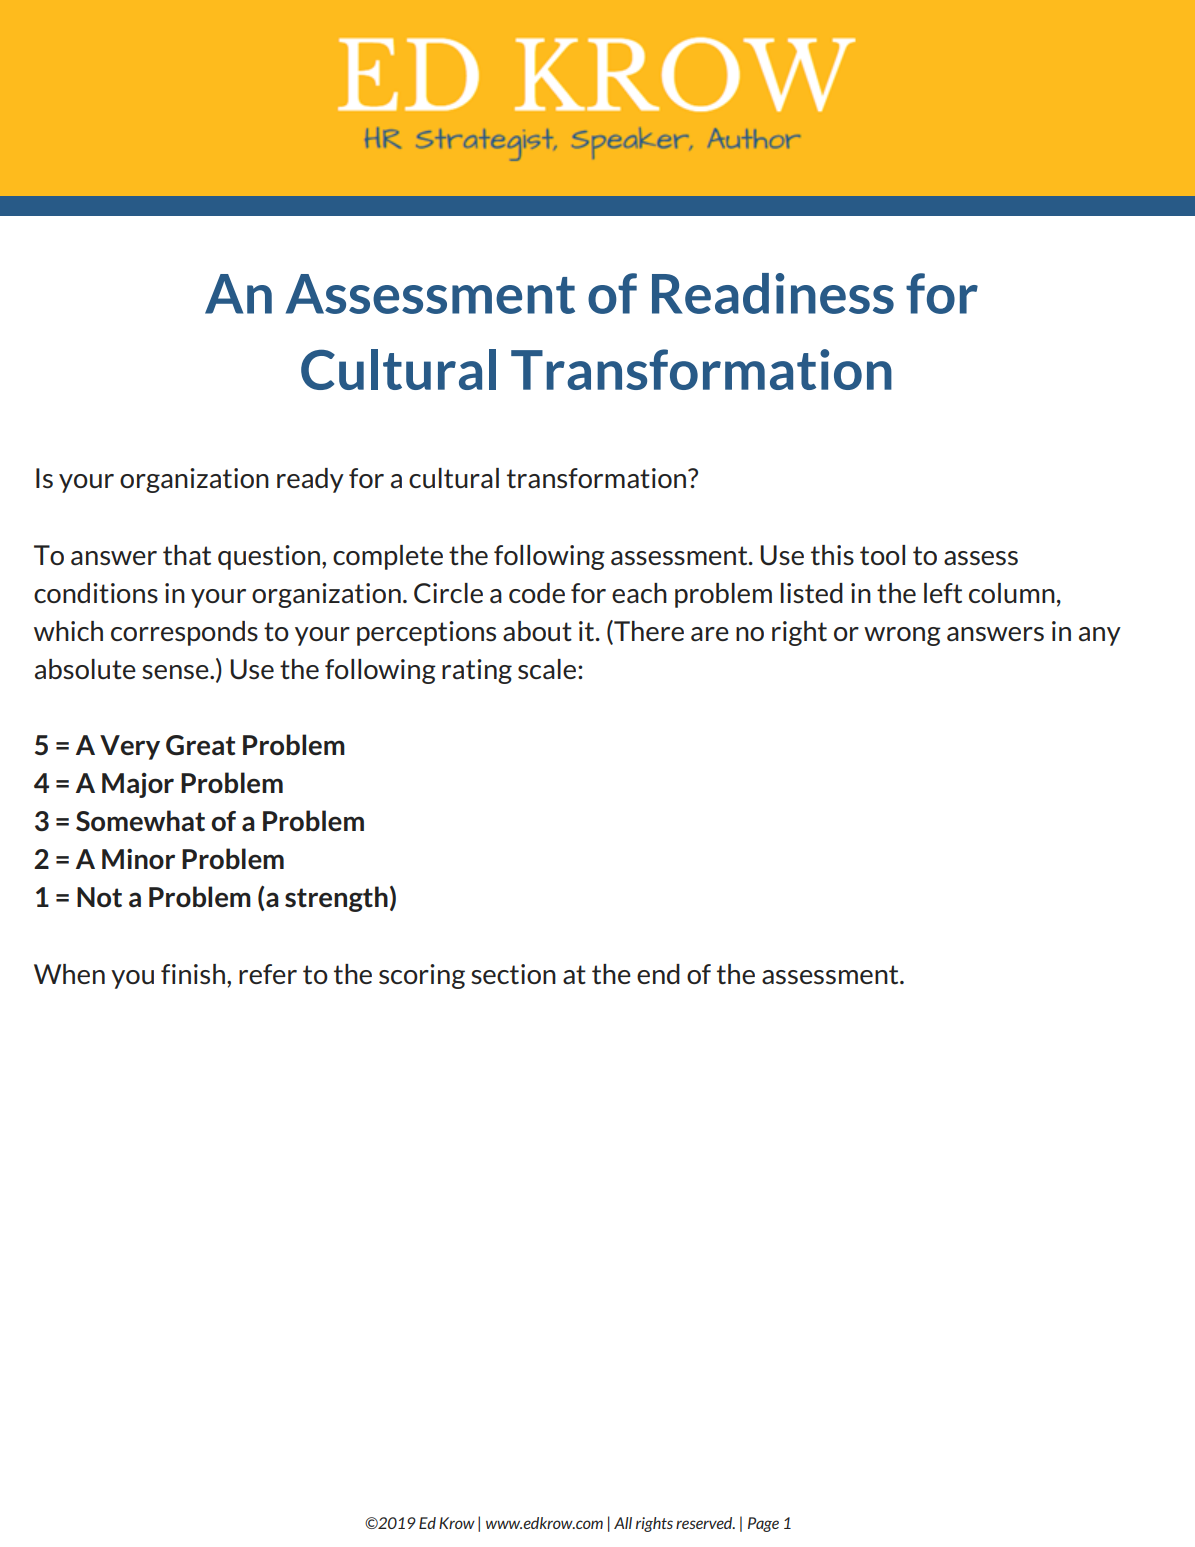  I want to click on end, so click(658, 974).
